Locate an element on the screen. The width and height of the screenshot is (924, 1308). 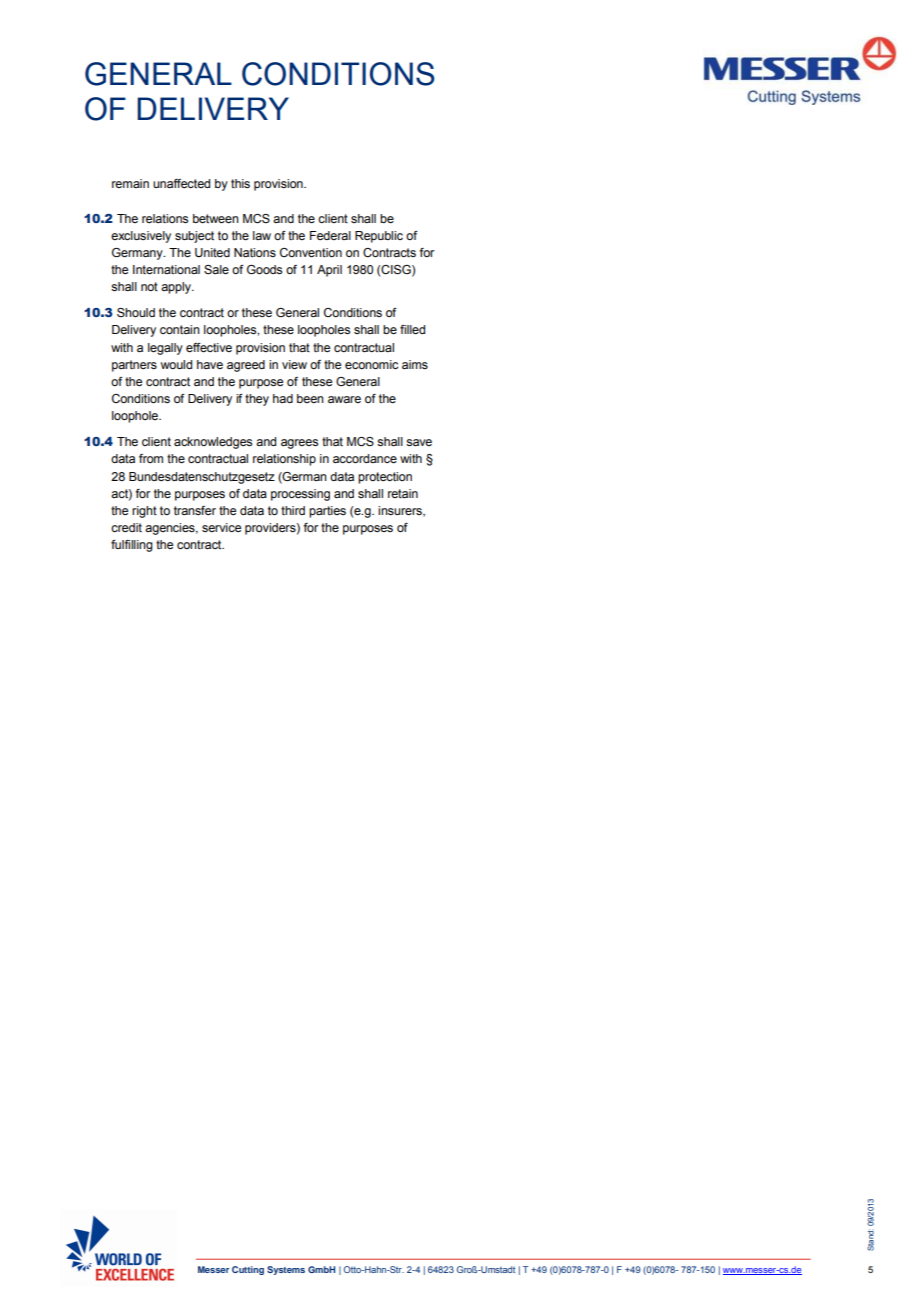
law is located at coordinates (262, 235).
